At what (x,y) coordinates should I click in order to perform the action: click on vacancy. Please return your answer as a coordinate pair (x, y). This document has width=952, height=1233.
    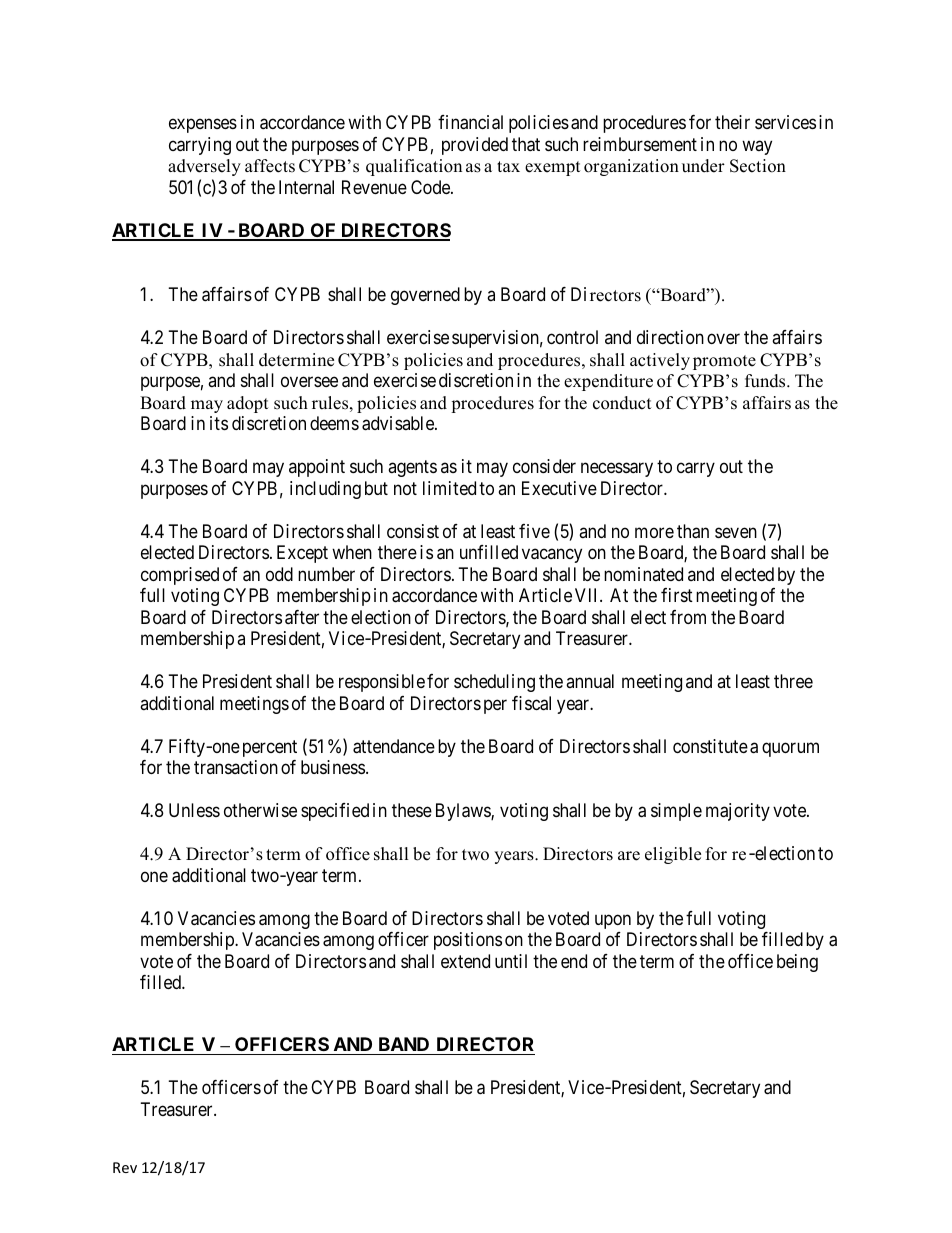
    Looking at the image, I should click on (552, 556).
